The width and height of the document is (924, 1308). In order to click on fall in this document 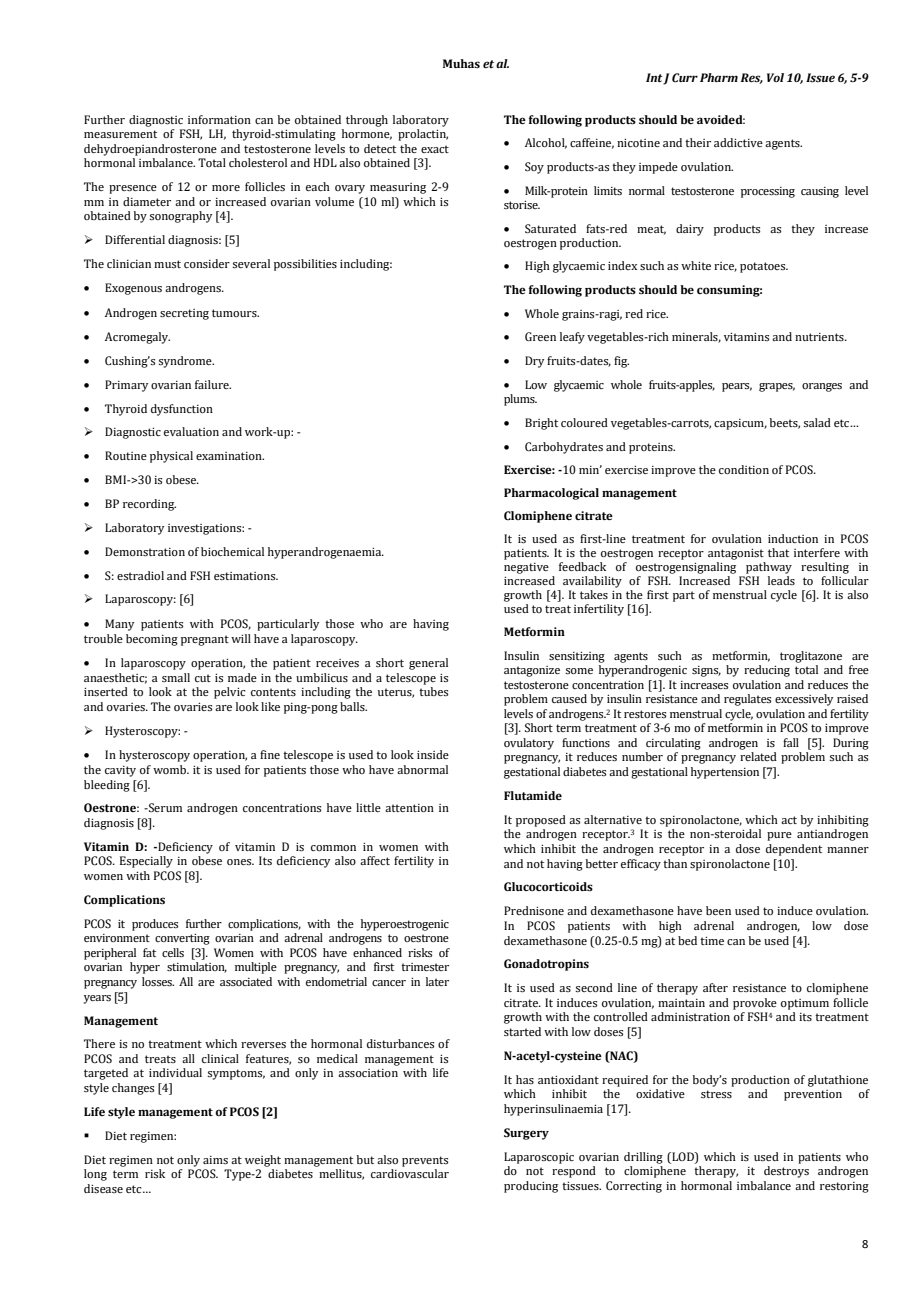, I will do `click(791, 742)`.
